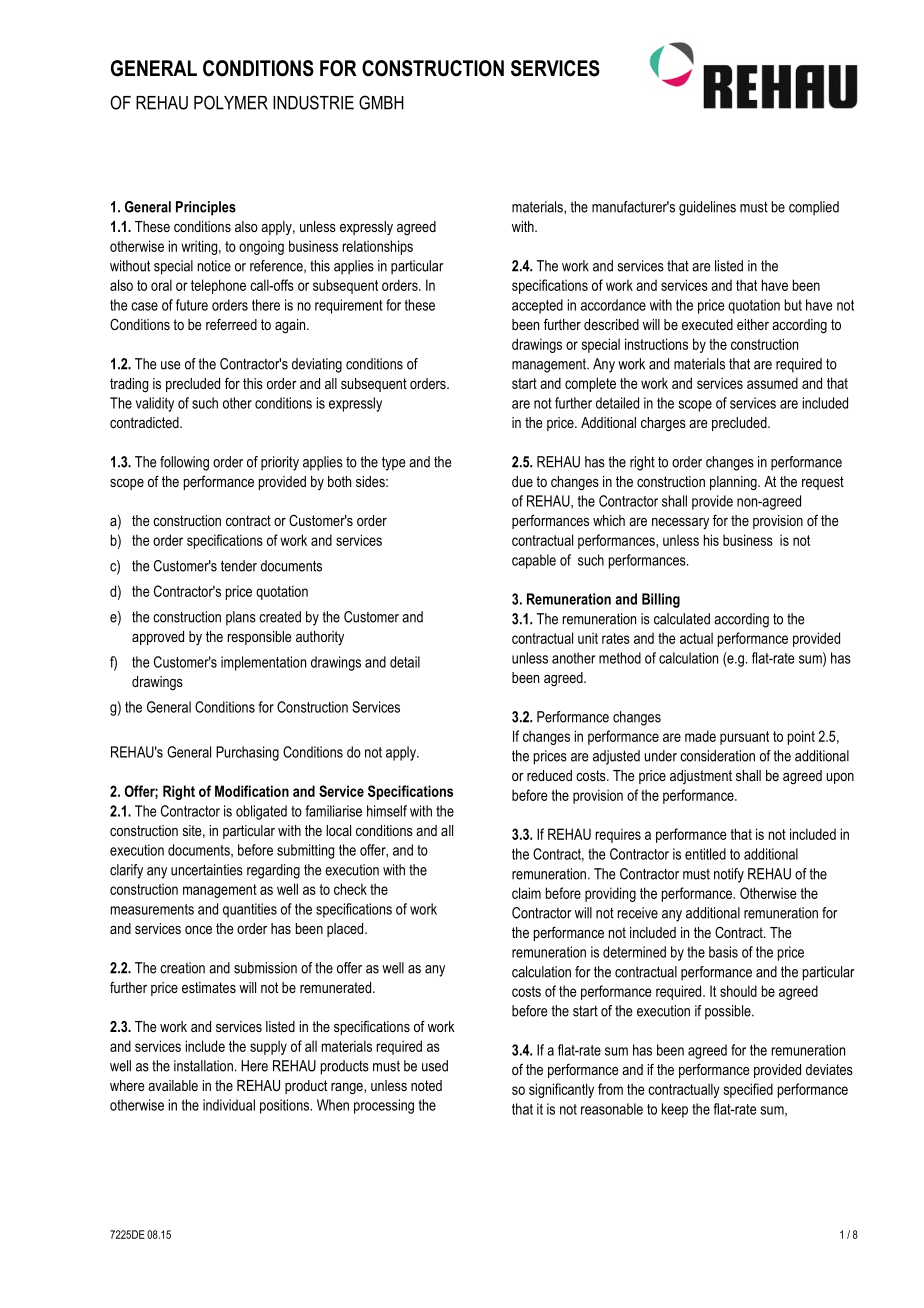 This screenshot has height=1308, width=924. What do you see at coordinates (748, 1090) in the screenshot?
I see `specified` at bounding box center [748, 1090].
